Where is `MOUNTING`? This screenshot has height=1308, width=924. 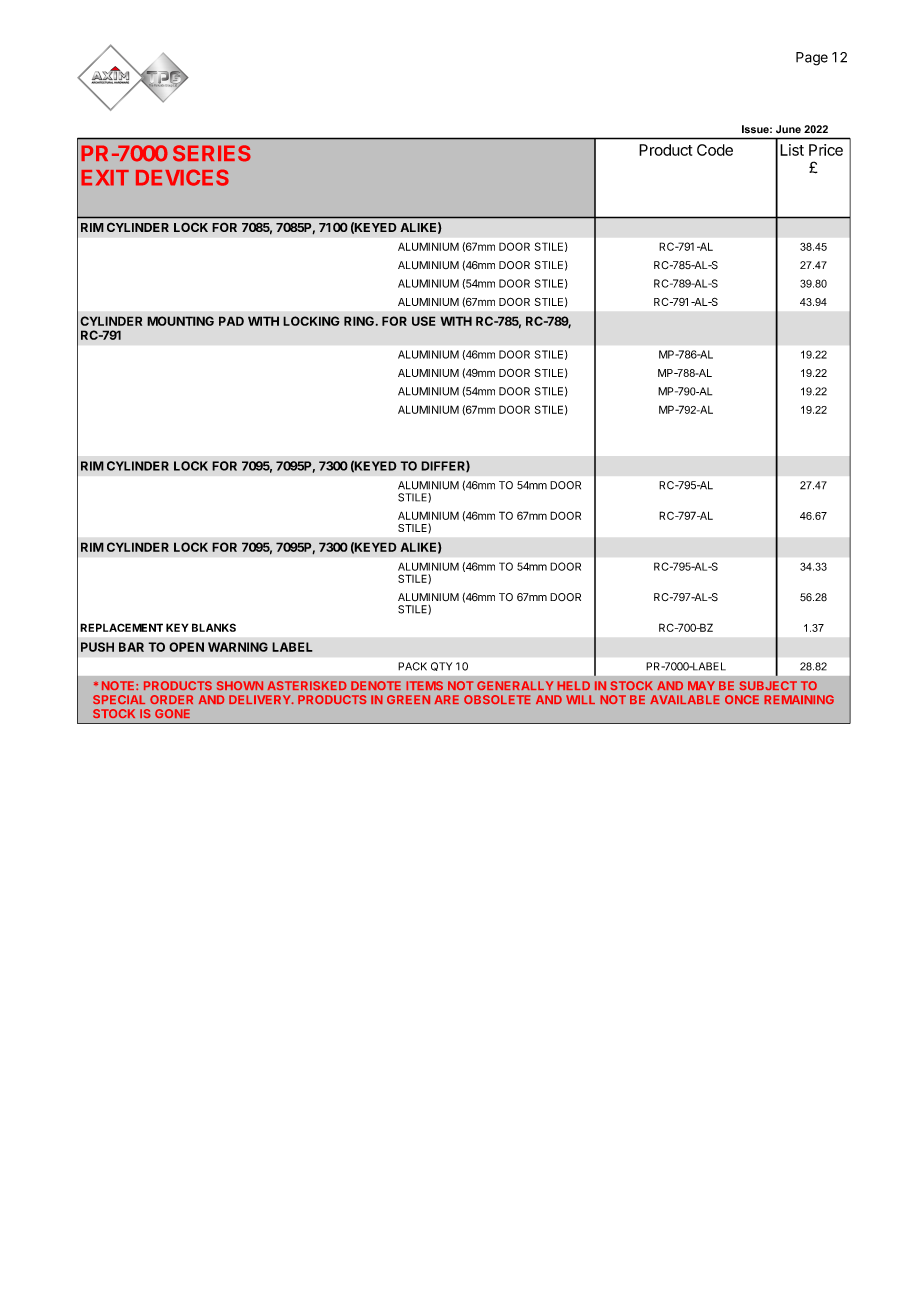 MOUNTING is located at coordinates (180, 321).
